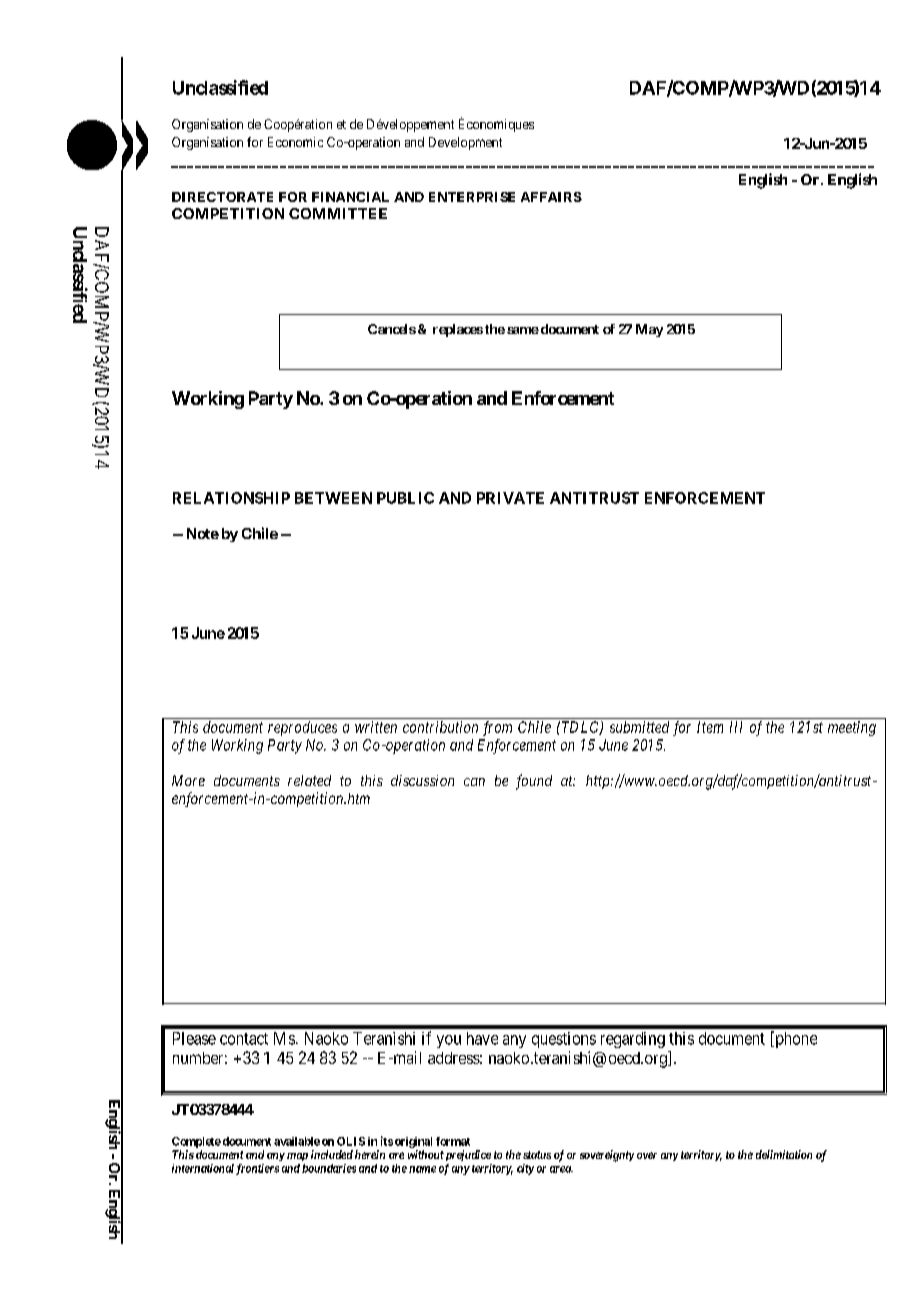 This document has height=1308, width=924. What do you see at coordinates (534, 782) in the document?
I see `found` at bounding box center [534, 782].
